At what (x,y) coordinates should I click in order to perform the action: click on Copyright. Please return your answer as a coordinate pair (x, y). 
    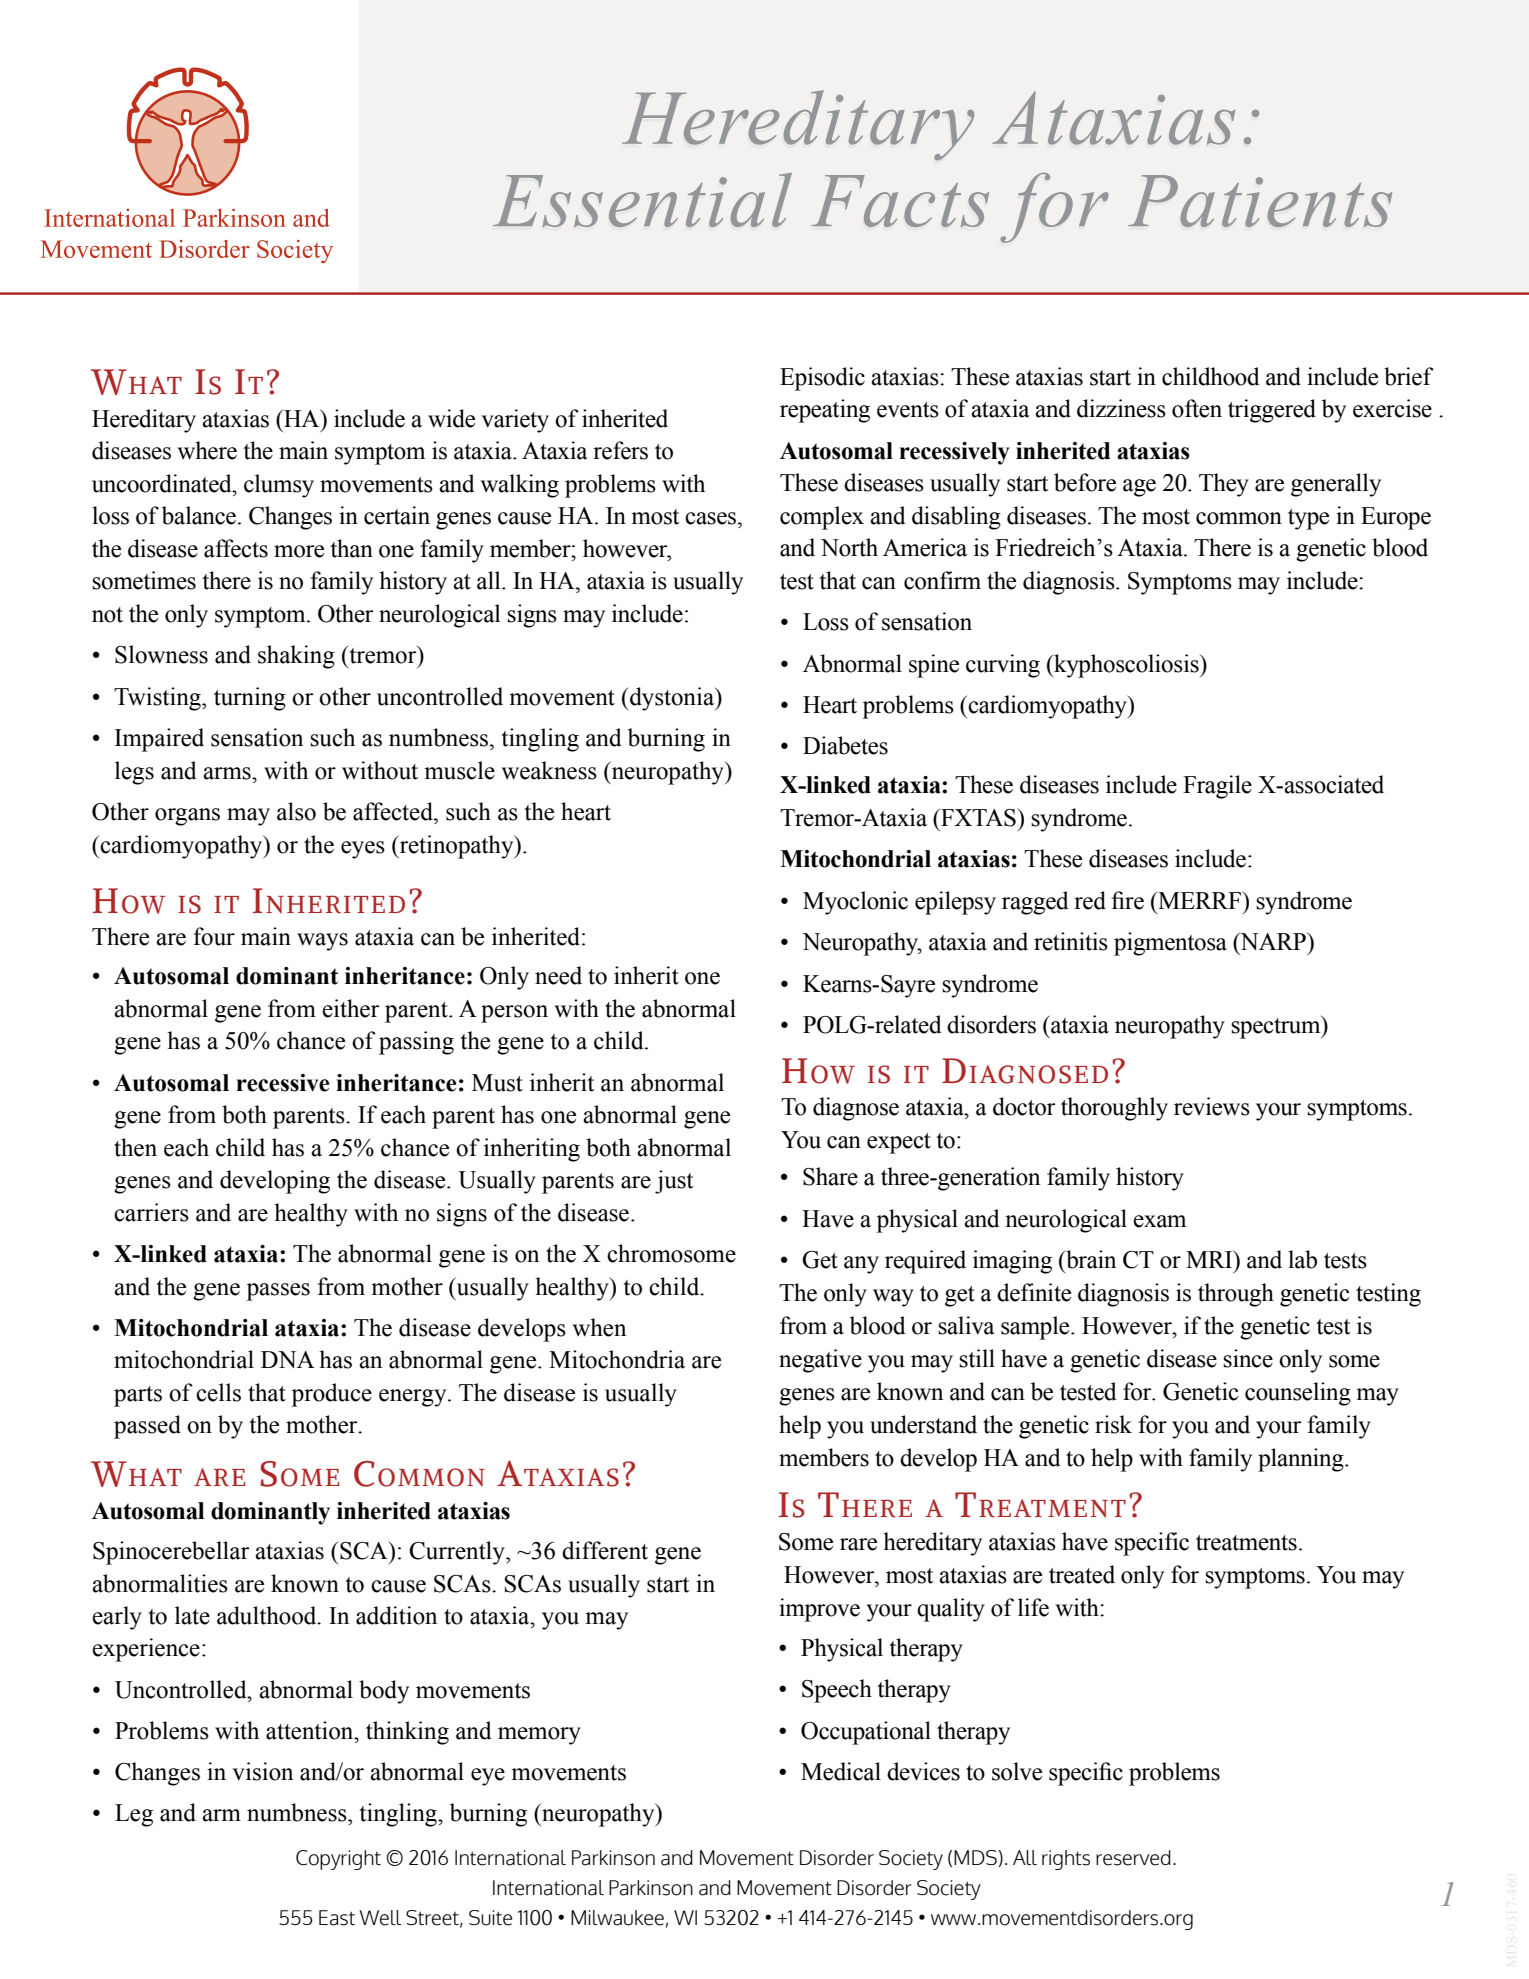
    Looking at the image, I should click on (338, 1860).
